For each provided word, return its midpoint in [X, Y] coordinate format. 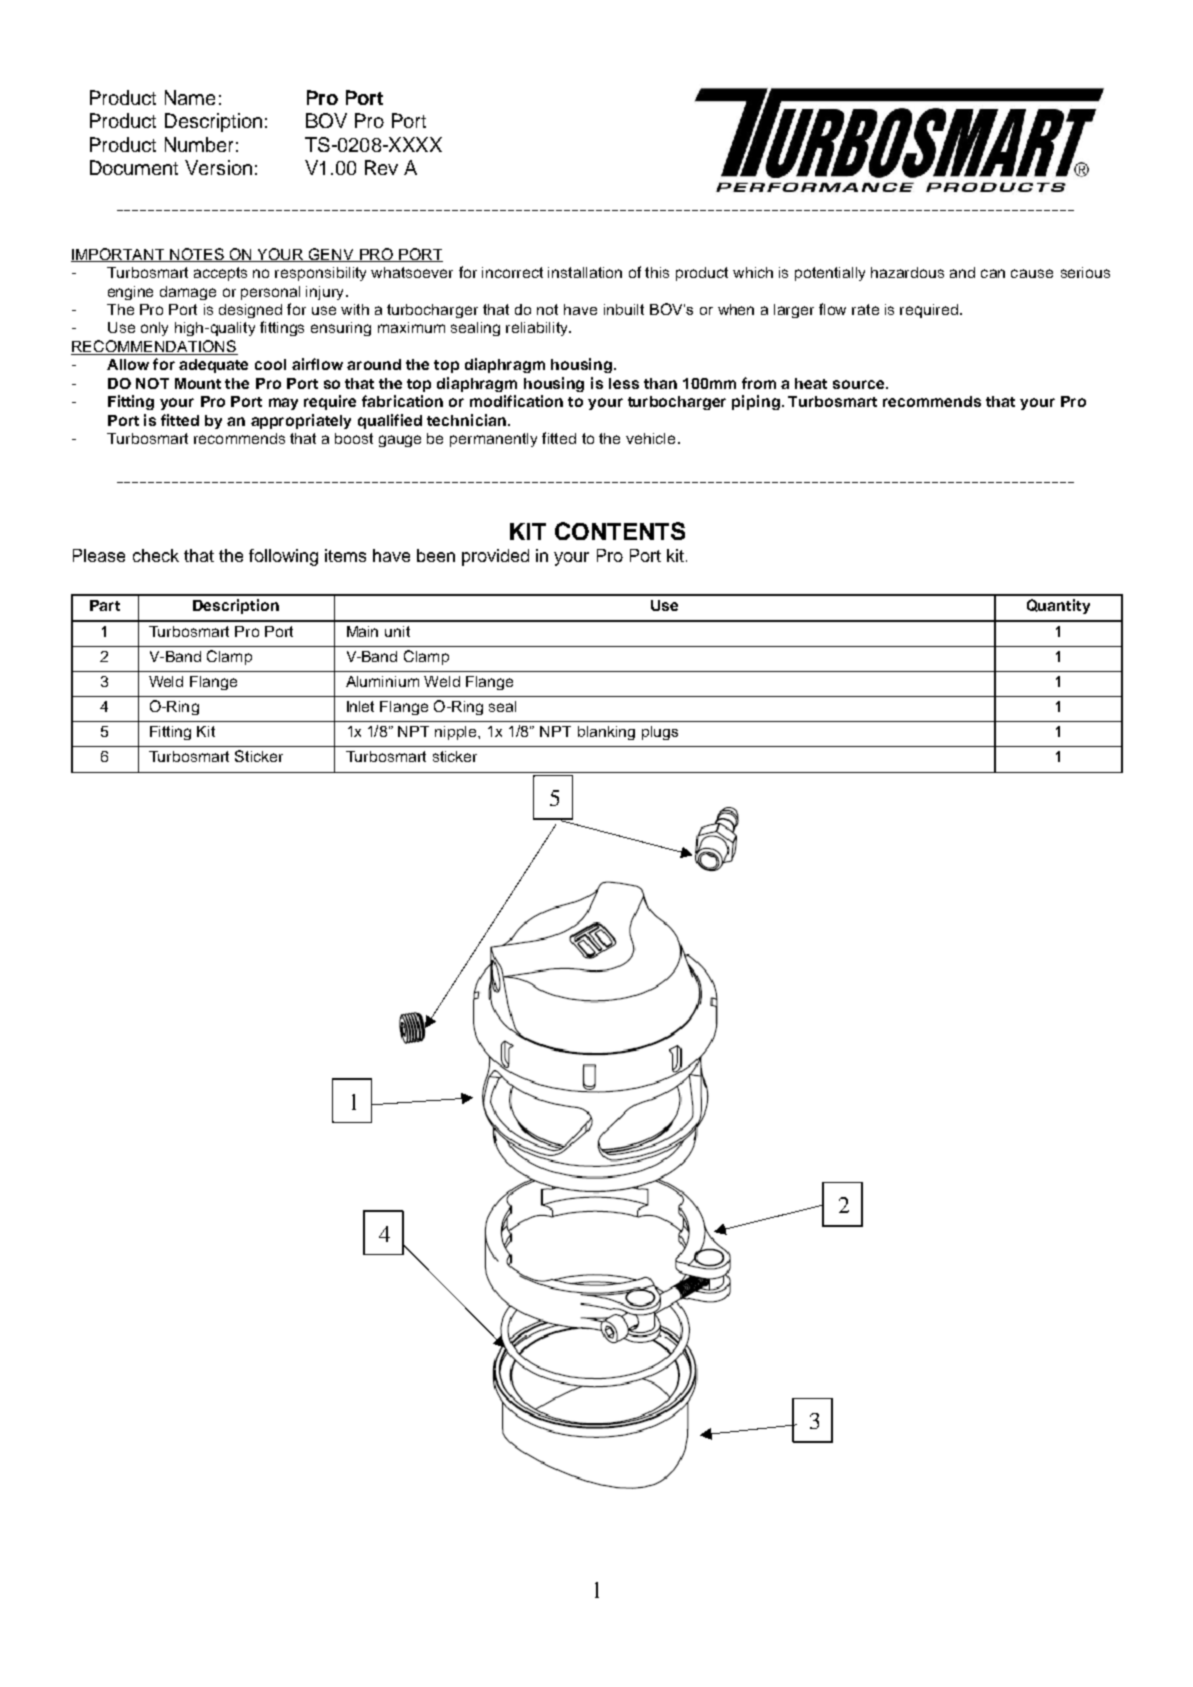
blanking [606, 733]
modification [516, 401]
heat [811, 383]
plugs [660, 733]
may [283, 404]
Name [190, 97]
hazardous [907, 272]
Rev [381, 167]
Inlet [360, 706]
